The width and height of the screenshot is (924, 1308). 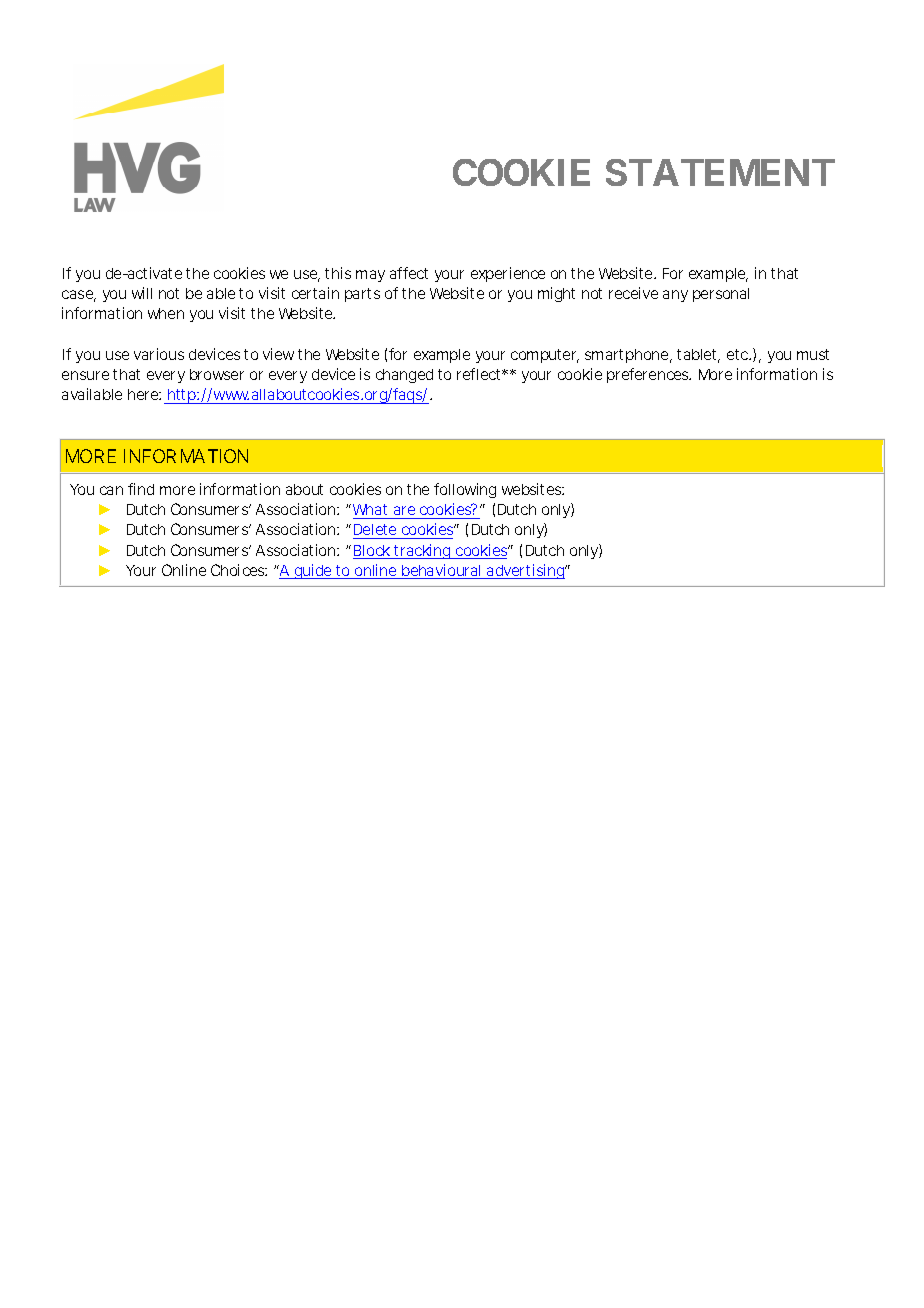 I want to click on Choices, so click(x=239, y=570).
